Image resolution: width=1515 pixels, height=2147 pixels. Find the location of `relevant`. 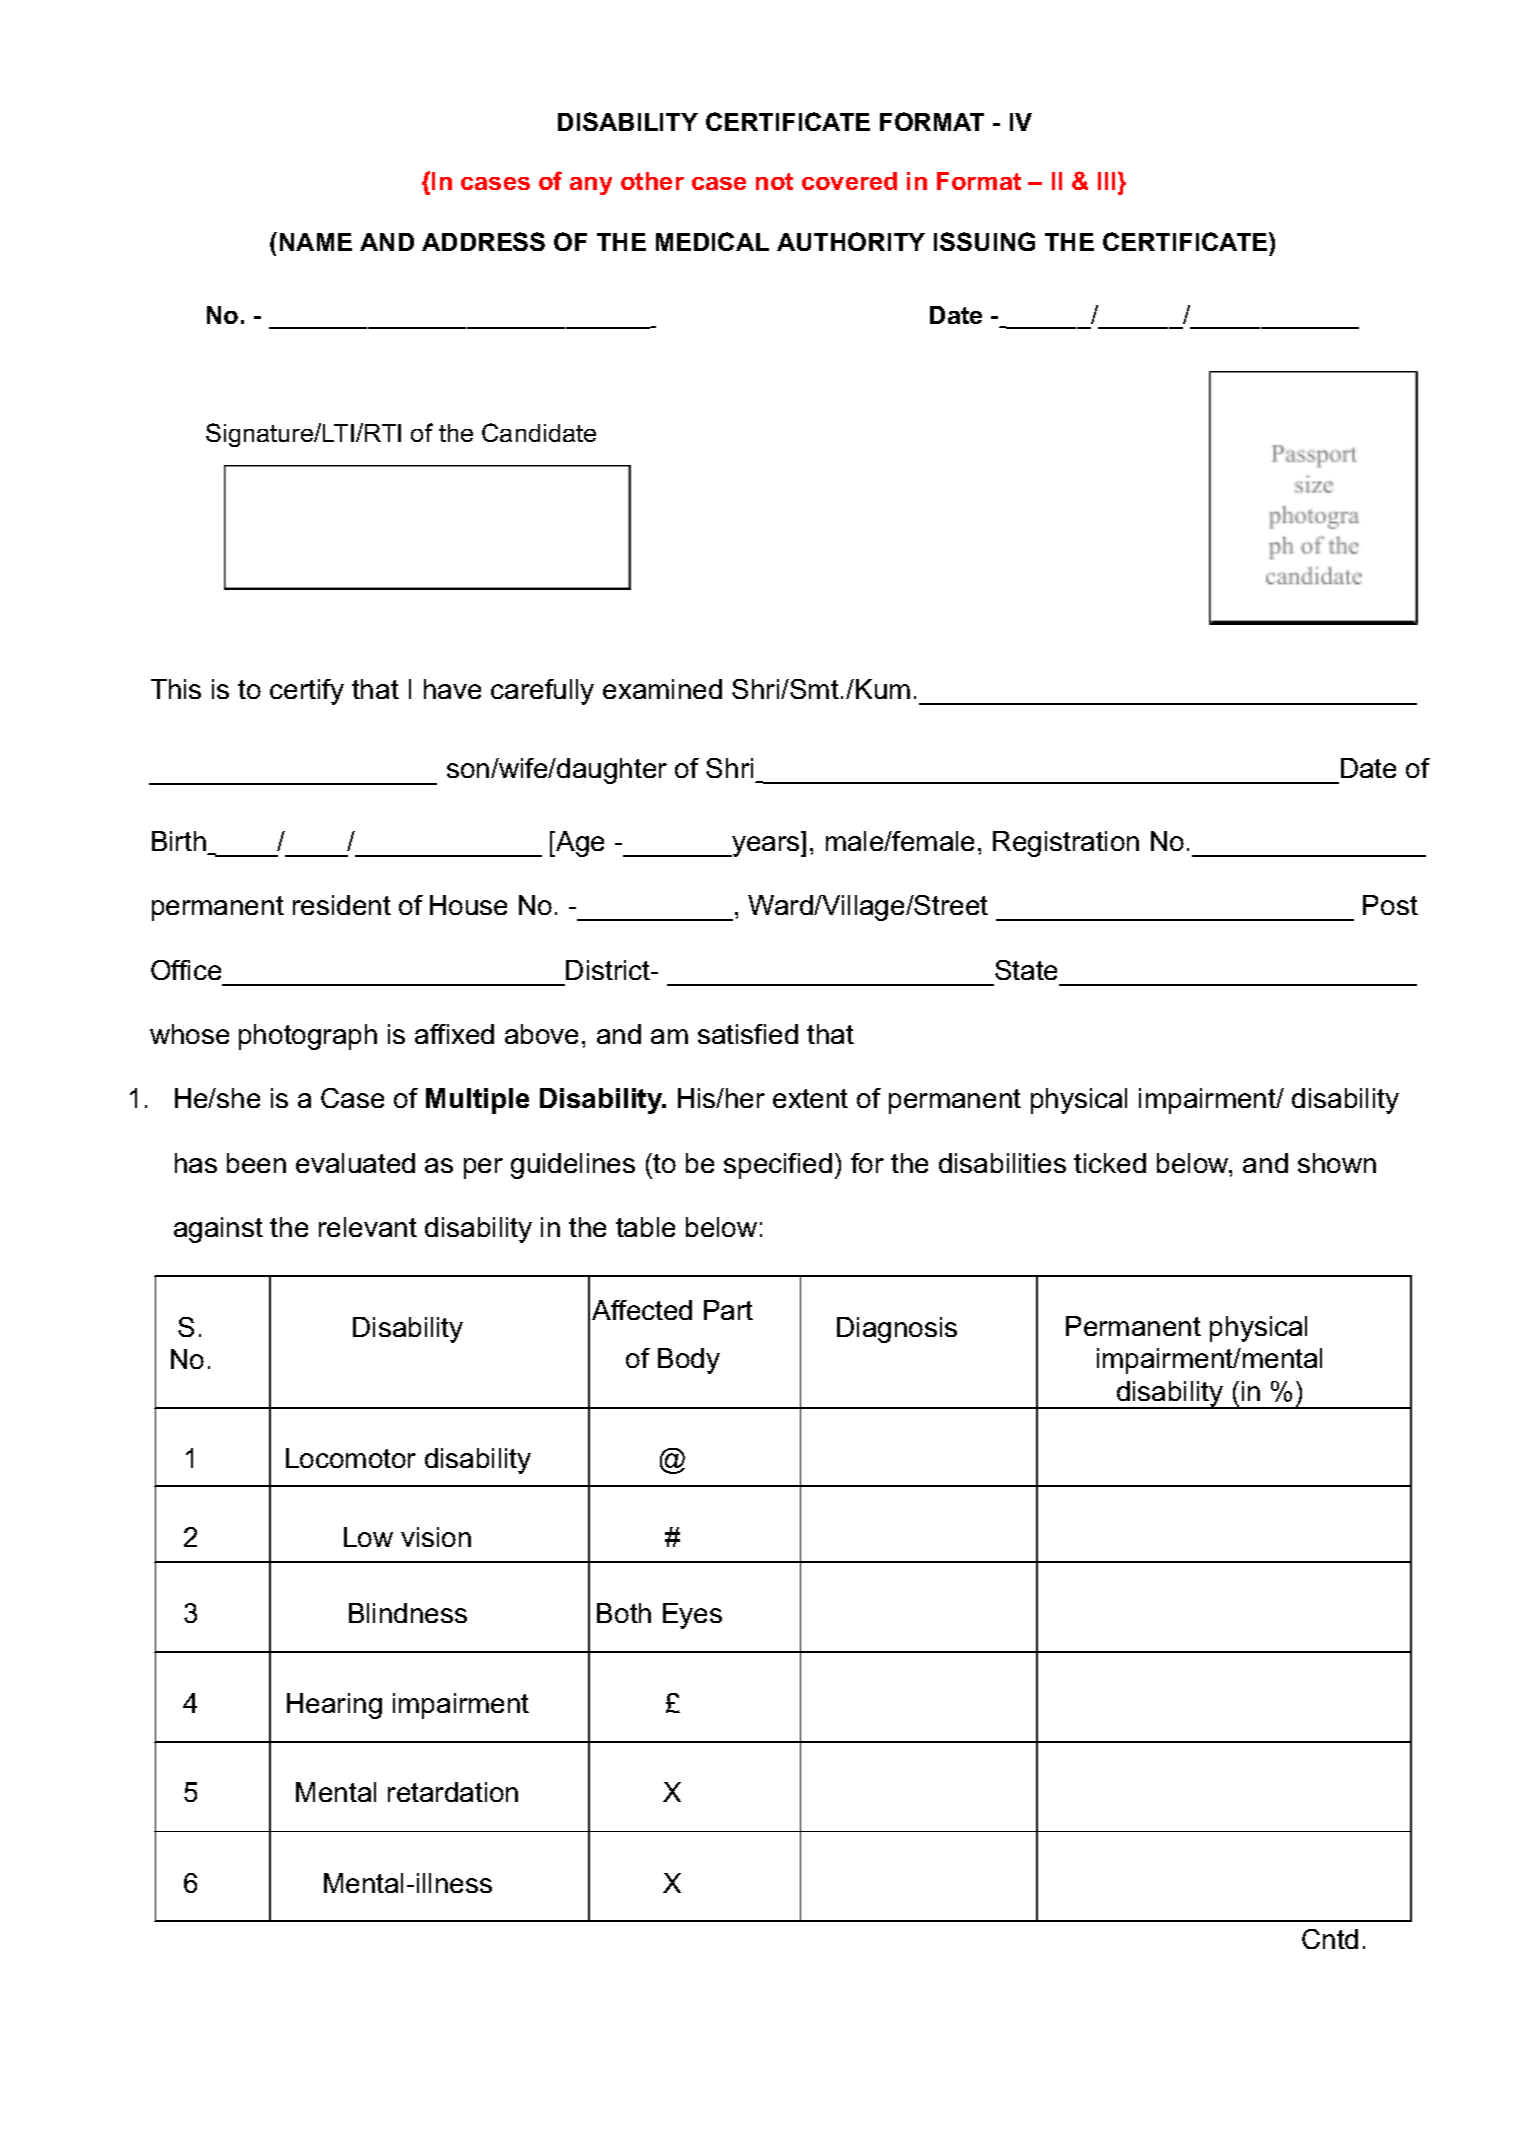

relevant is located at coordinates (368, 1227).
